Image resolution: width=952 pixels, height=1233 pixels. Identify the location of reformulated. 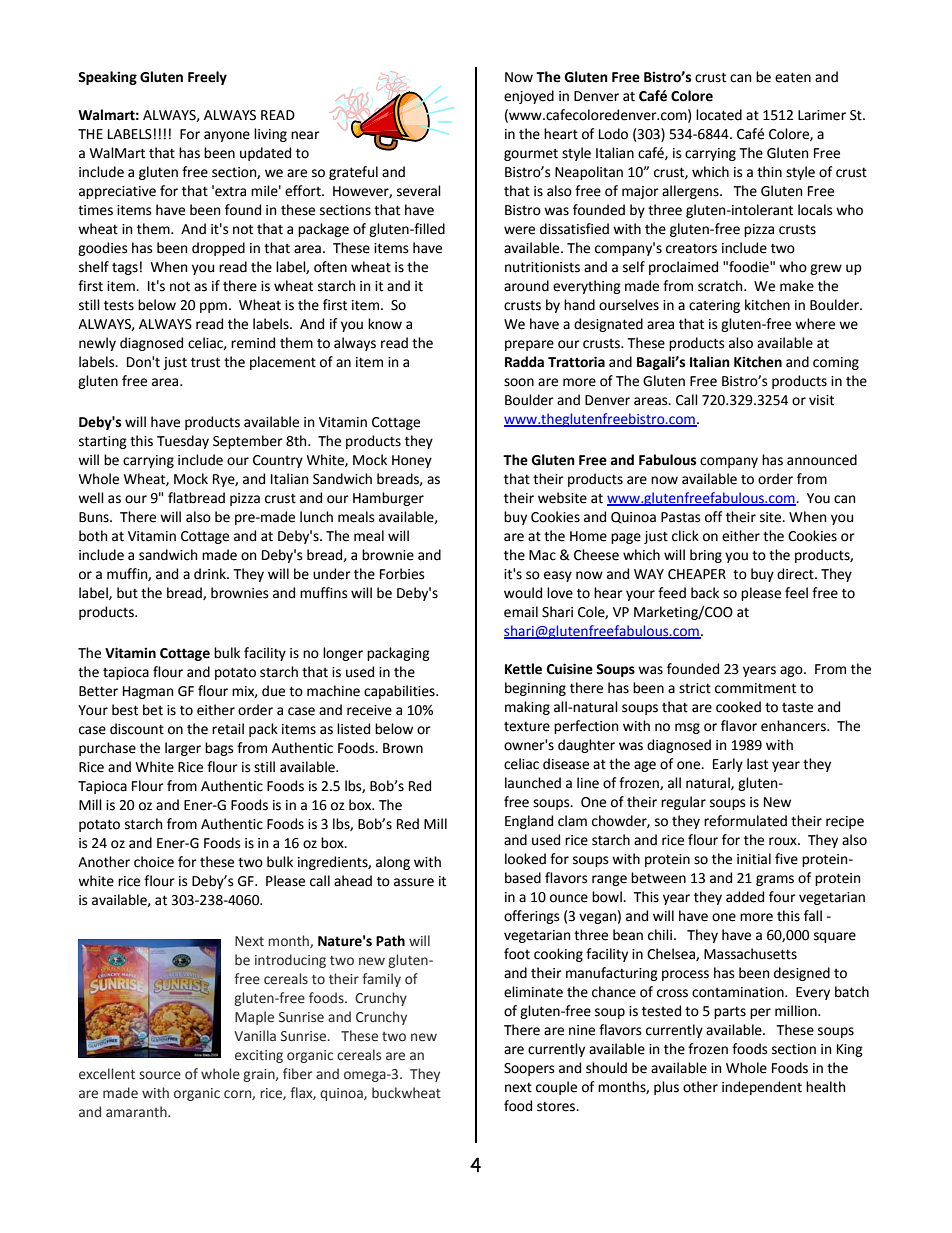
(745, 821).
